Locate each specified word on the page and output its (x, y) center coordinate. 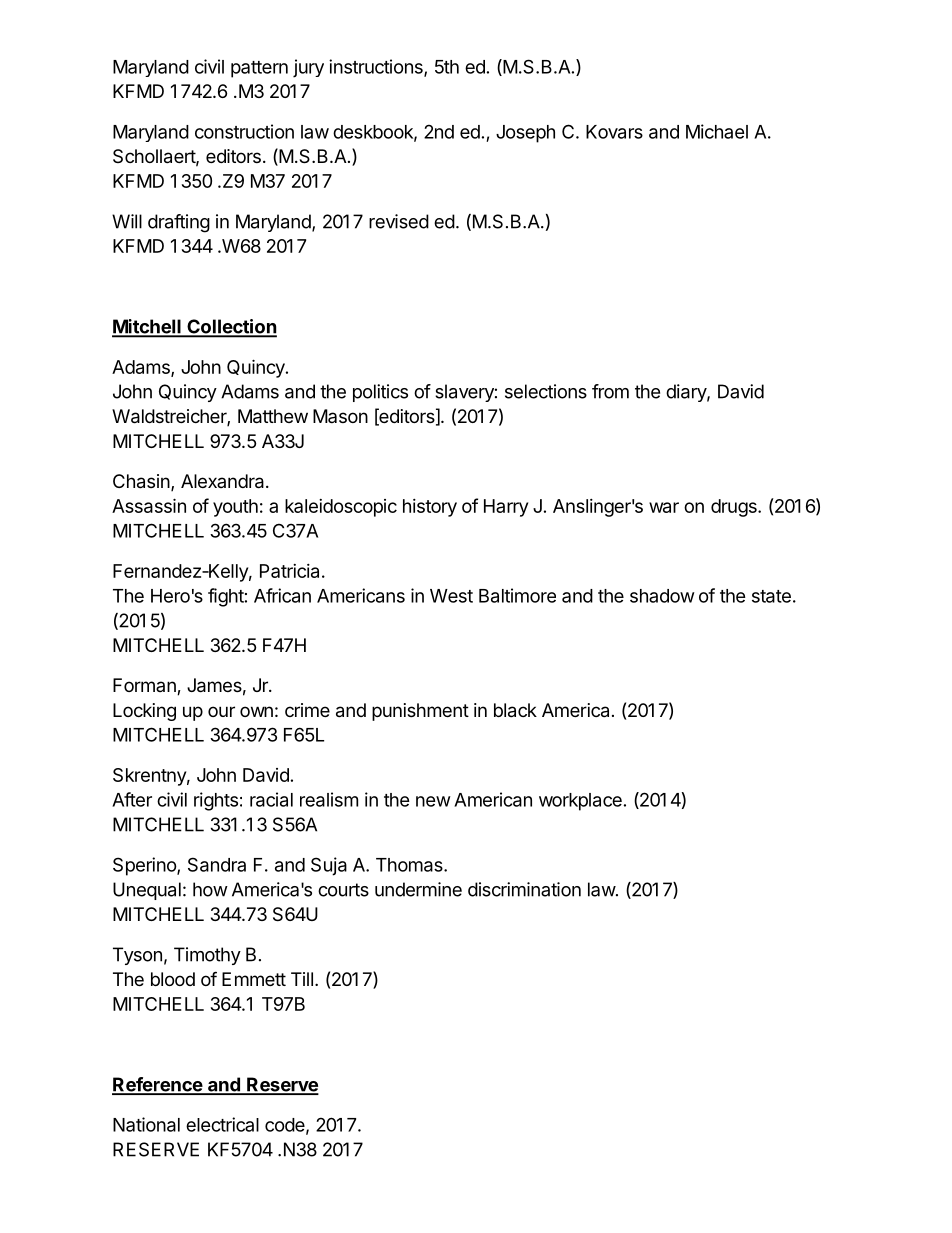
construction (244, 131)
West (451, 596)
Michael (717, 131)
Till (302, 979)
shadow (662, 596)
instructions (377, 67)
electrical (222, 1124)
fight (226, 597)
